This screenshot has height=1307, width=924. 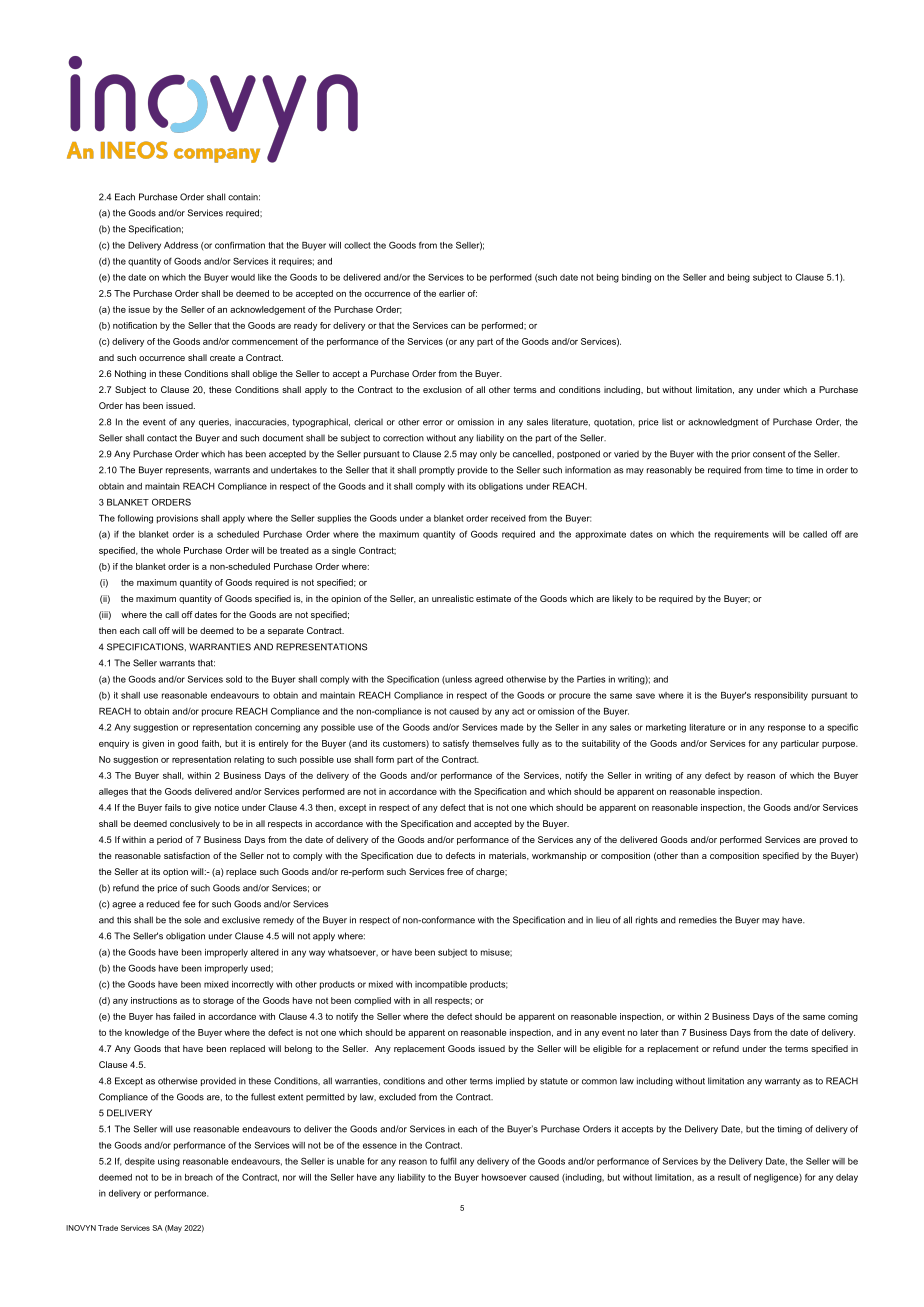 I want to click on binding, so click(x=636, y=278).
